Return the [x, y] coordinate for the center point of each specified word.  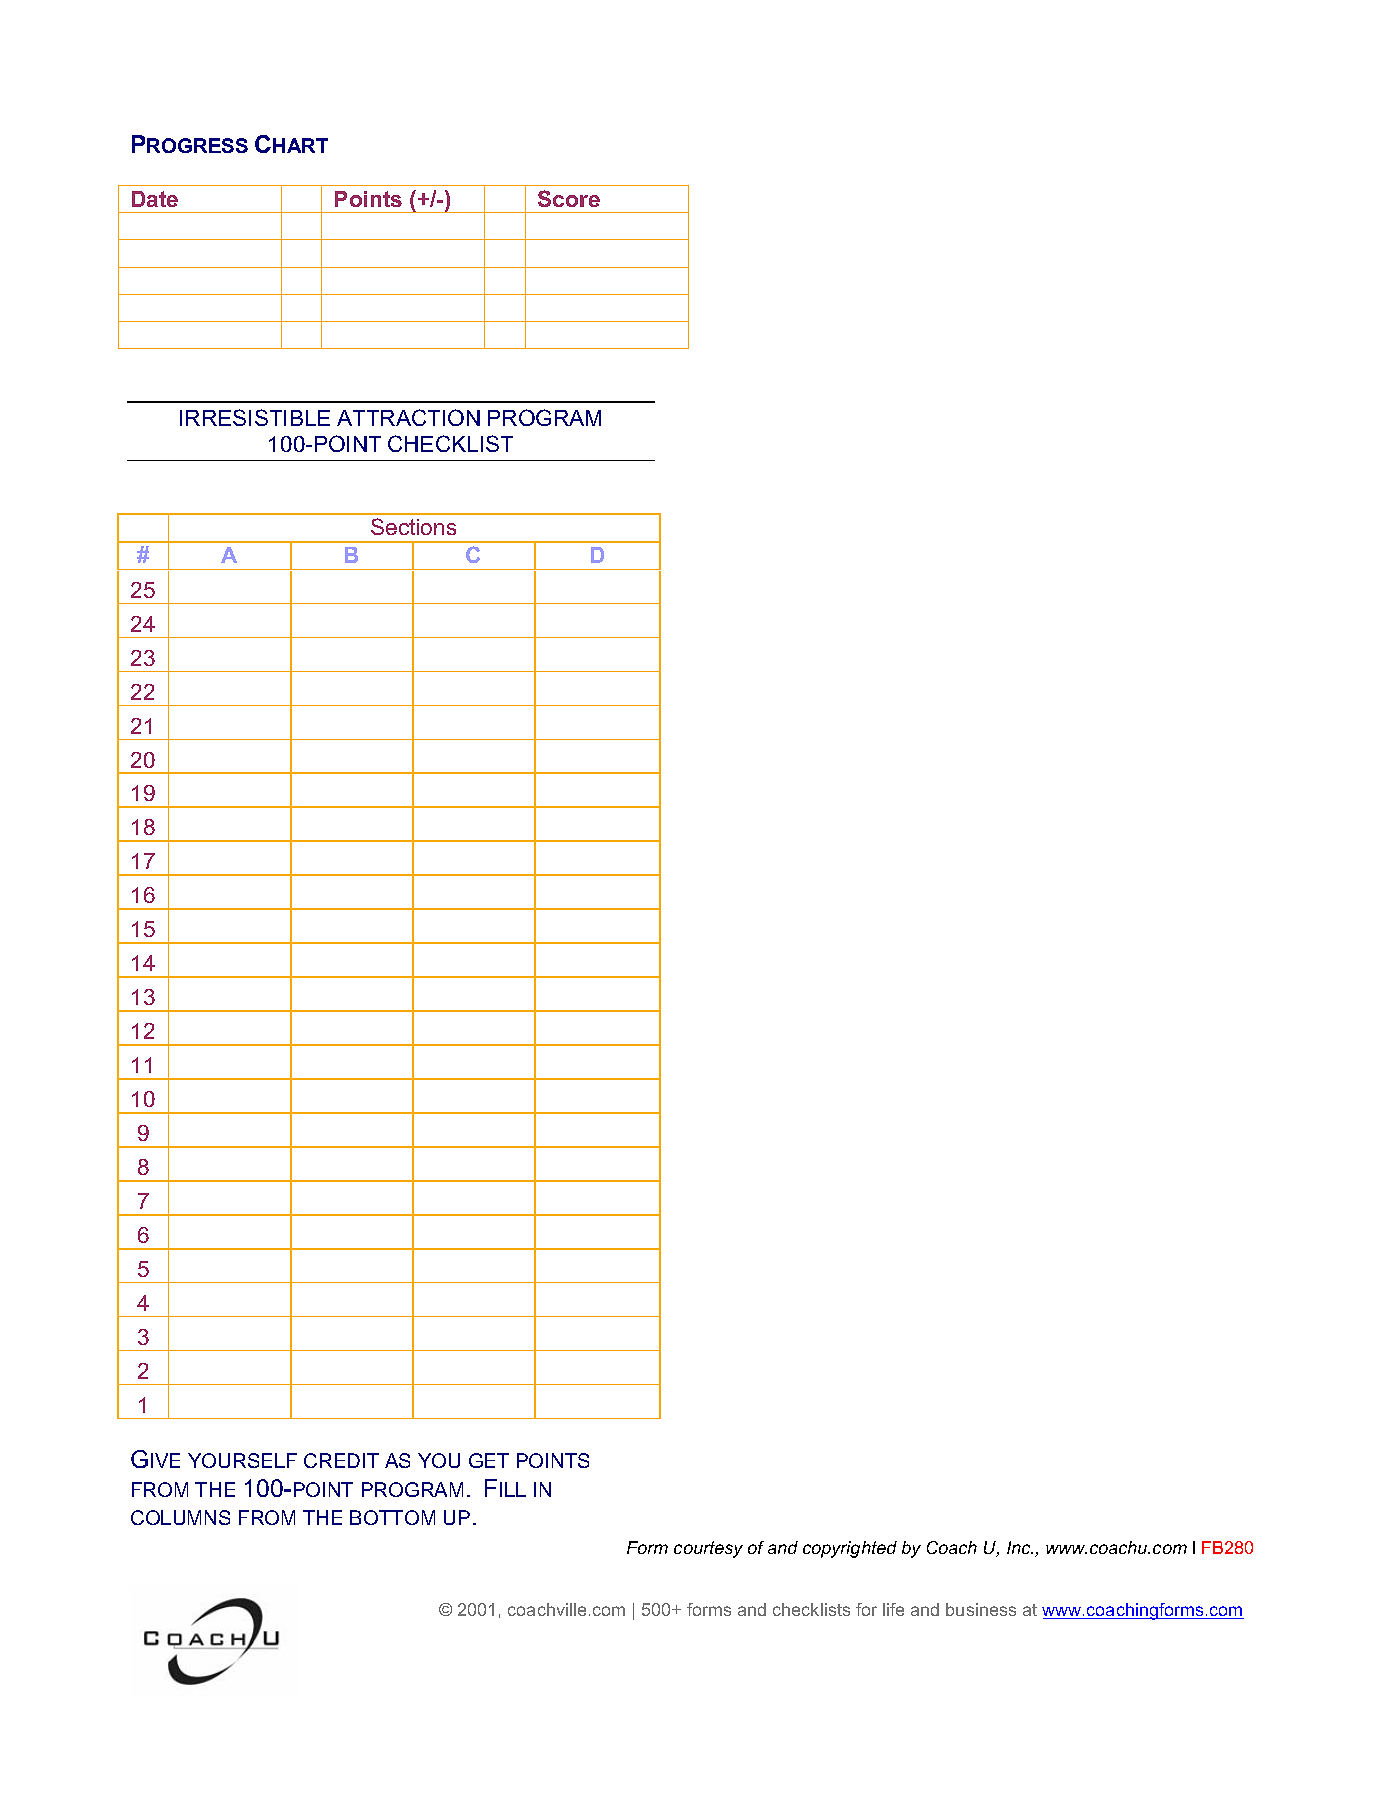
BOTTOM [392, 1517]
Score [569, 198]
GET [489, 1460]
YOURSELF [242, 1460]
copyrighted [850, 1549]
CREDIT [341, 1460]
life [893, 1609]
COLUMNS [180, 1517]
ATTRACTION [408, 417]
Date [155, 199]
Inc [1020, 1547]
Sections [413, 526]
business [981, 1609]
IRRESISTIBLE [255, 417]
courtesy [708, 1549]
